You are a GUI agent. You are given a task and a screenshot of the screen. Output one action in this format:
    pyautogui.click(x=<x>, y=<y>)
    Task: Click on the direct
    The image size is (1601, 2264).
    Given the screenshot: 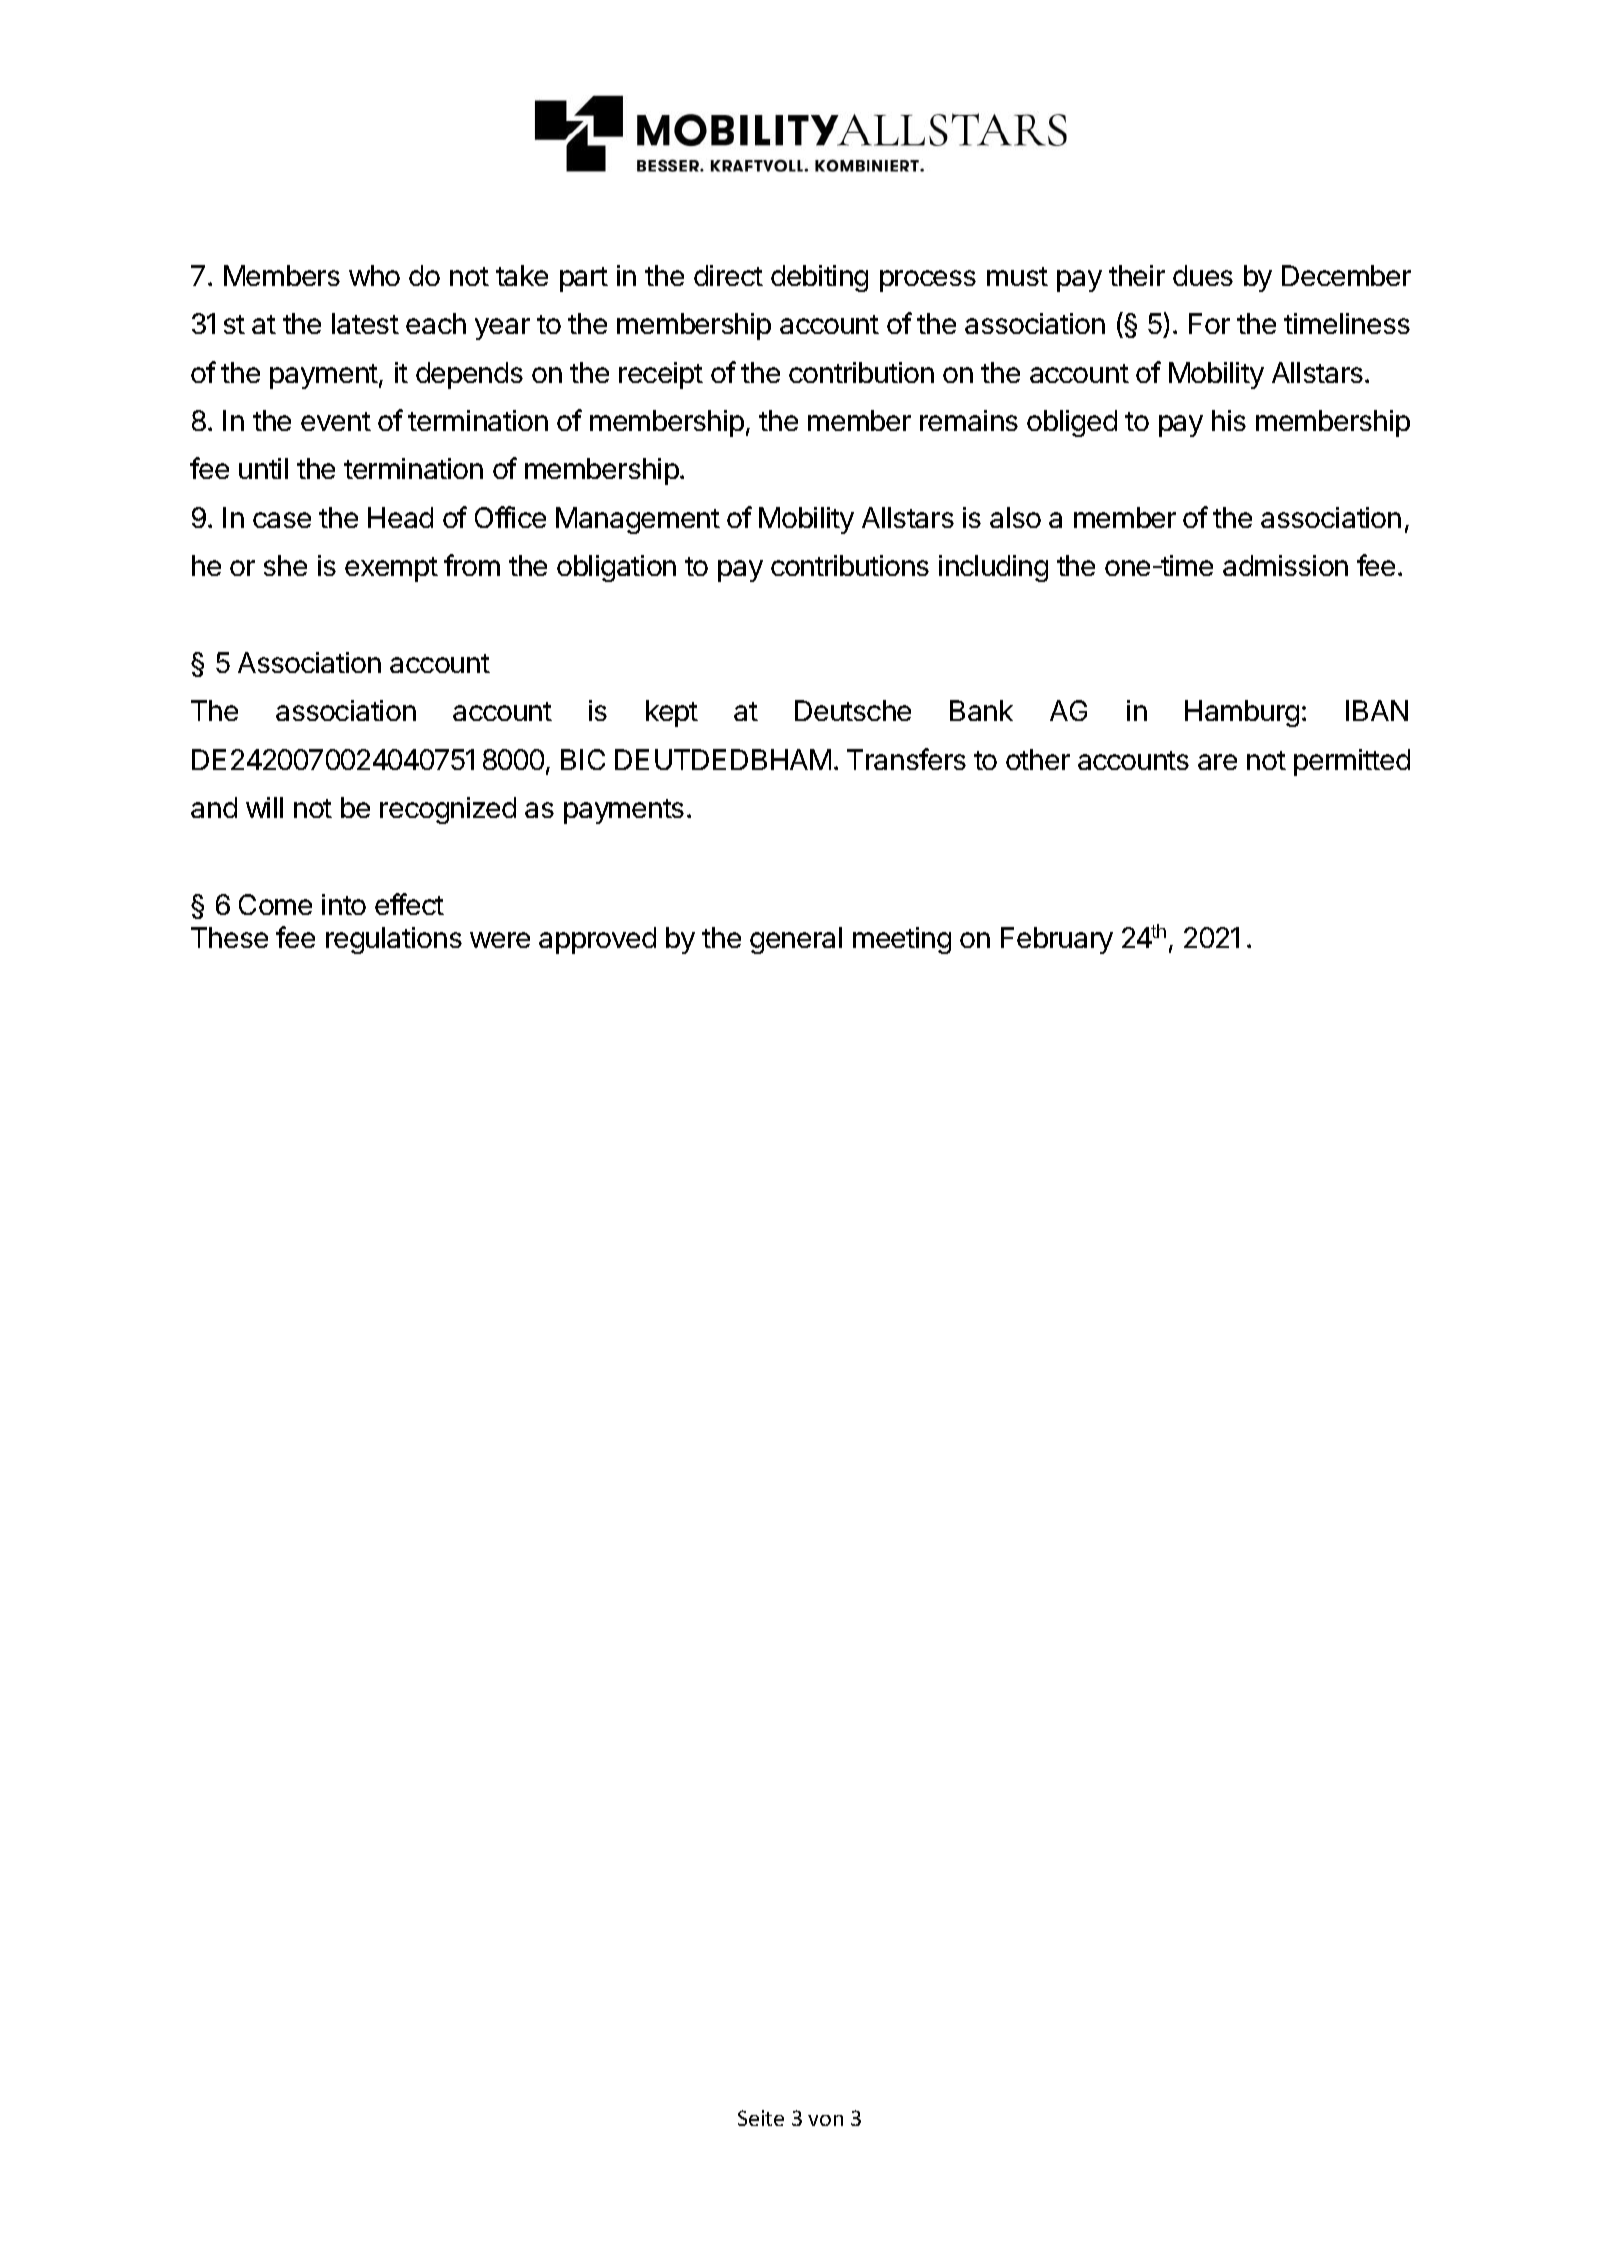 What is the action you would take?
    pyautogui.click(x=728, y=275)
